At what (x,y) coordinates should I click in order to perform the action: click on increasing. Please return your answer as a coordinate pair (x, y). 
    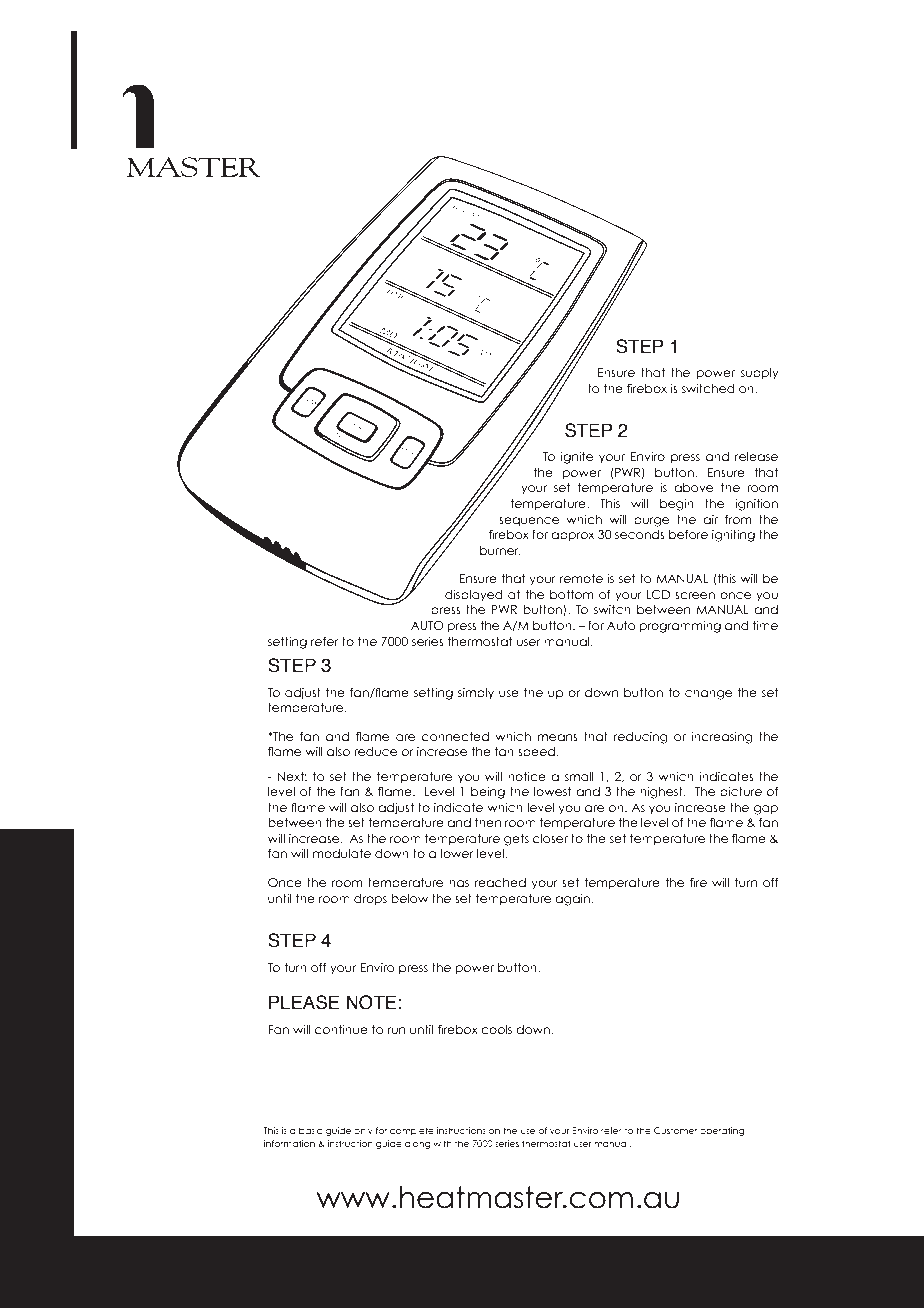
    Looking at the image, I should click on (722, 737).
